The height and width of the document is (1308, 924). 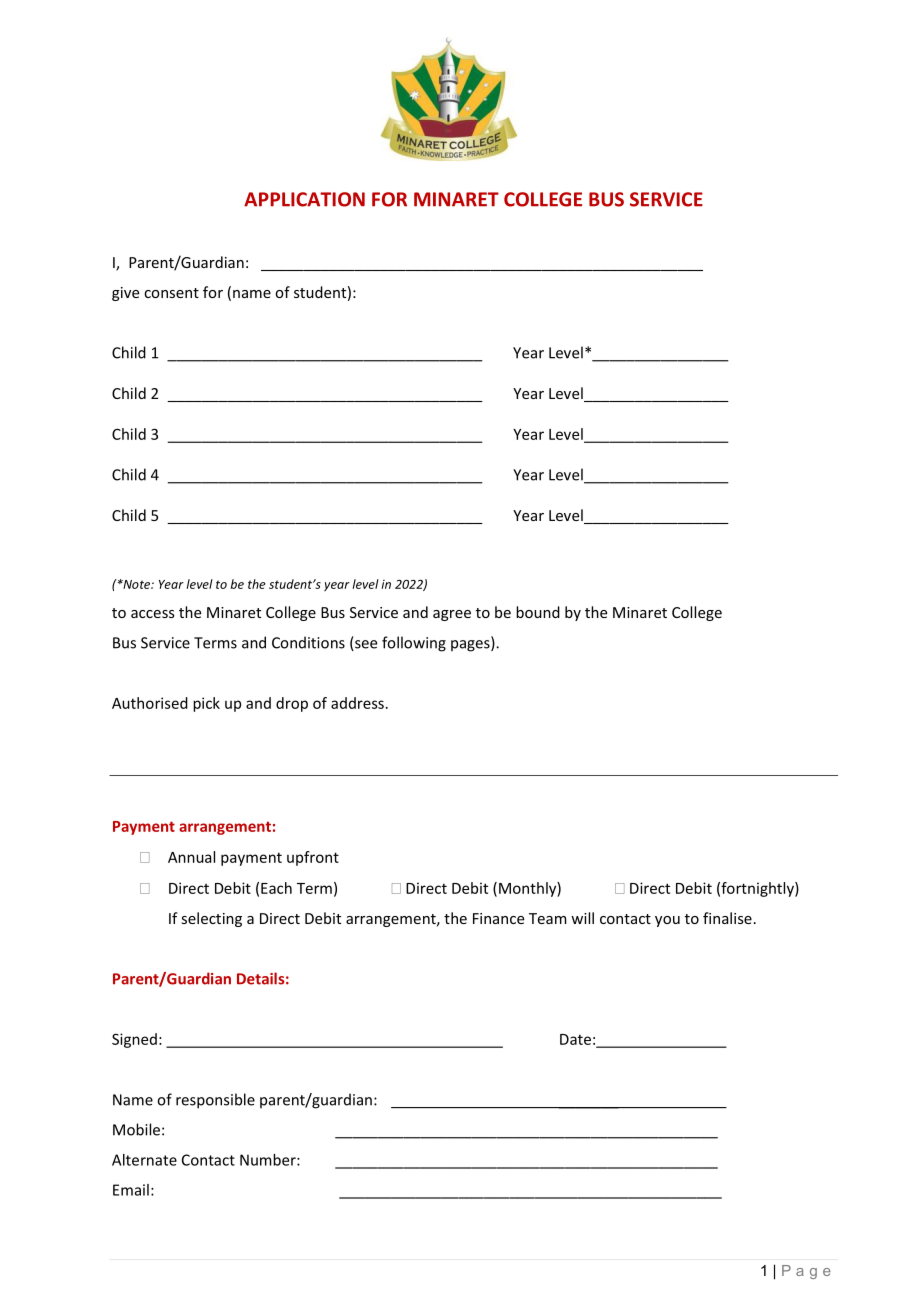 I want to click on Alternate, so click(x=144, y=1160).
